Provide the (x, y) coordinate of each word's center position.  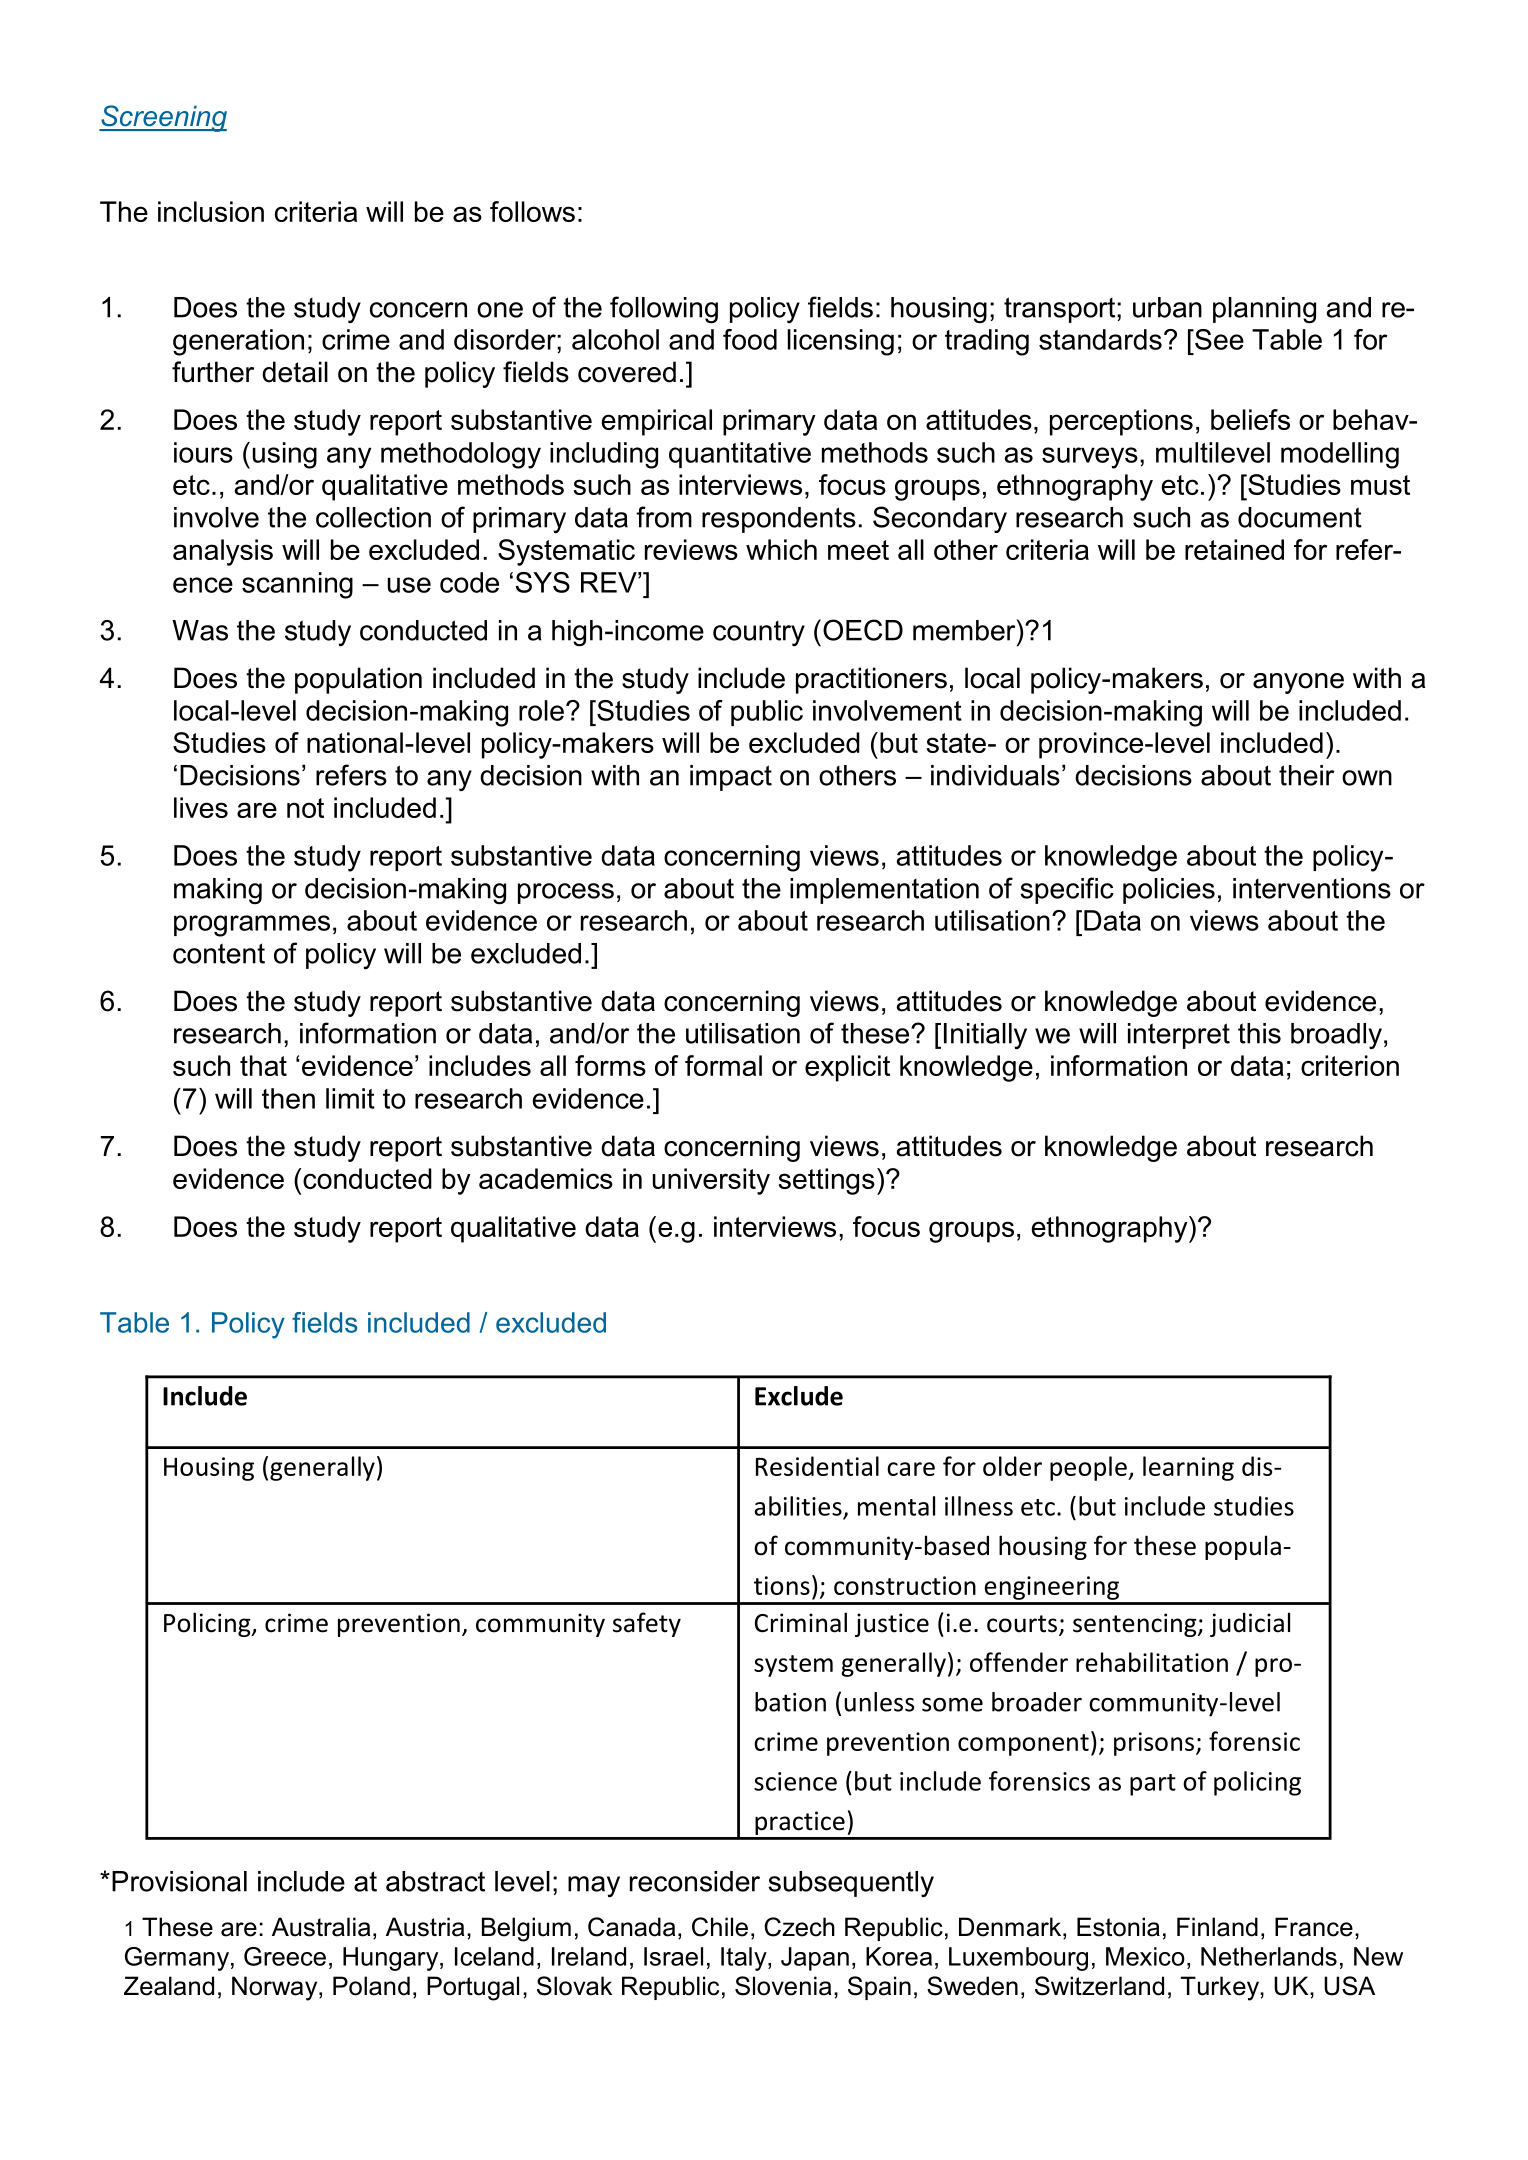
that (263, 1065)
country (759, 633)
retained (1234, 549)
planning (1264, 310)
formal (723, 1065)
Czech (799, 1927)
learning (1188, 1468)
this (1259, 1033)
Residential (817, 1466)
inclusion (211, 211)
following (664, 309)
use (409, 585)
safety (647, 1624)
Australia (321, 1927)
